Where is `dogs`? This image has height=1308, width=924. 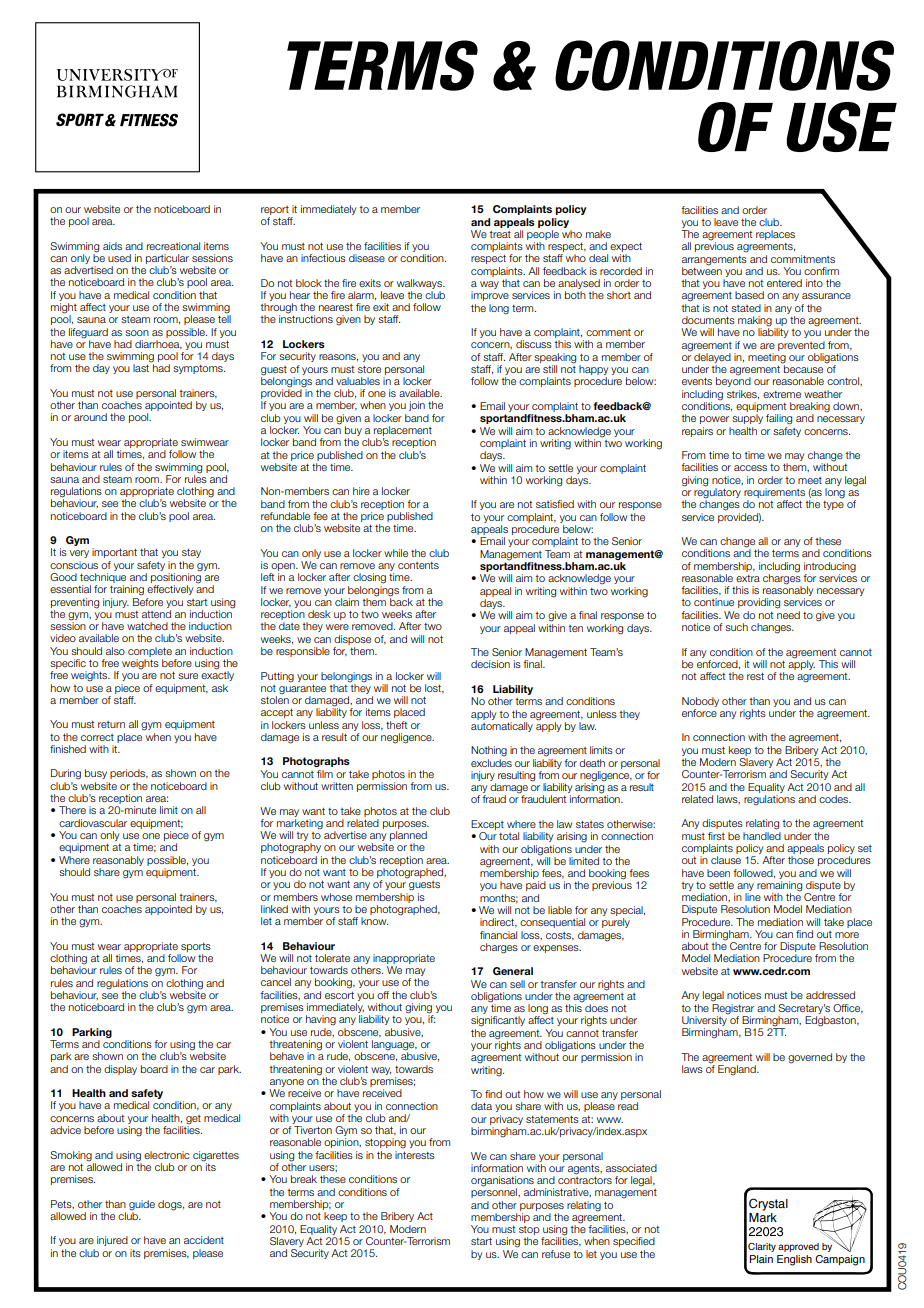 dogs is located at coordinates (171, 1205).
